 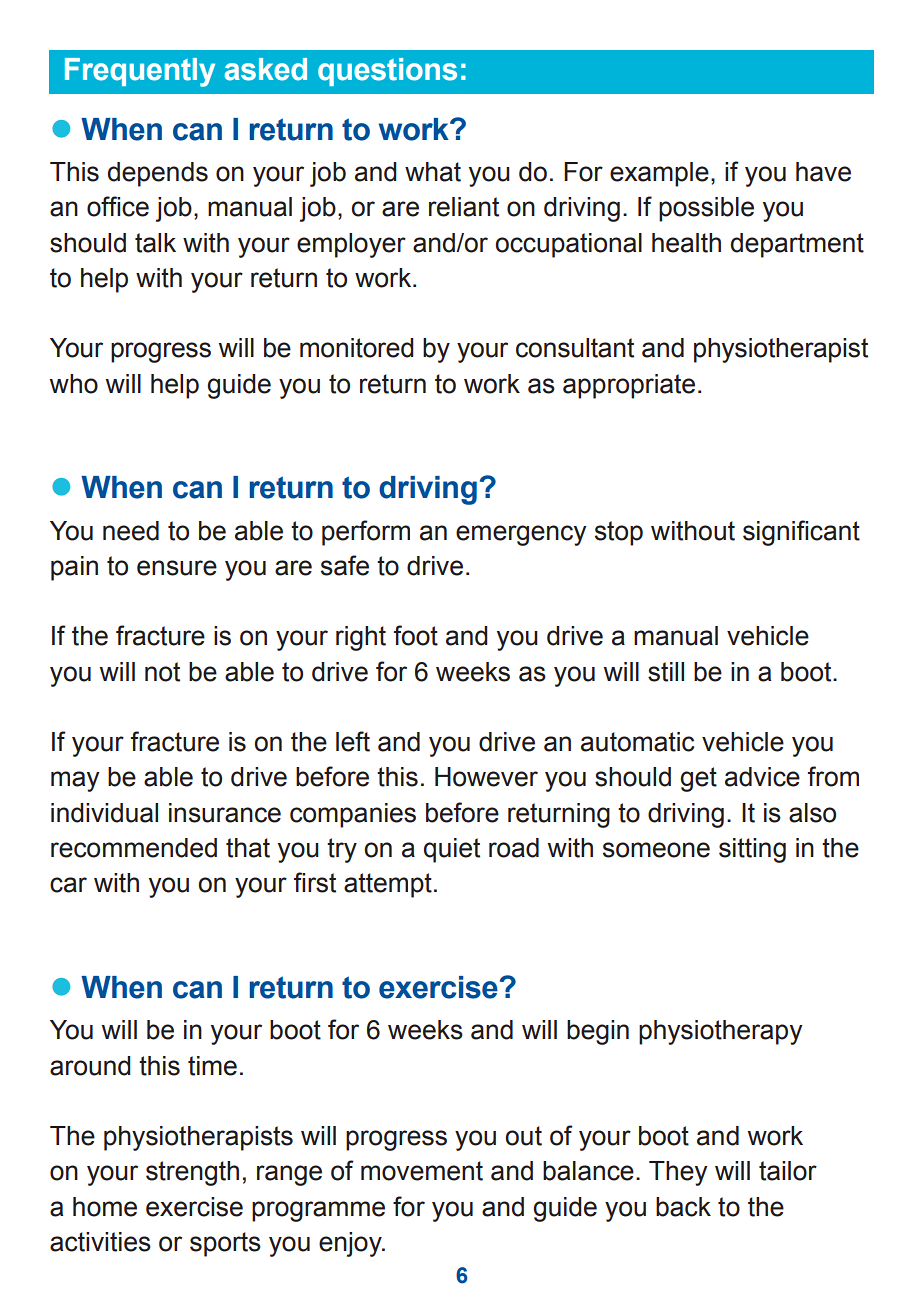 What do you see at coordinates (158, 174) in the document?
I see `depends` at bounding box center [158, 174].
